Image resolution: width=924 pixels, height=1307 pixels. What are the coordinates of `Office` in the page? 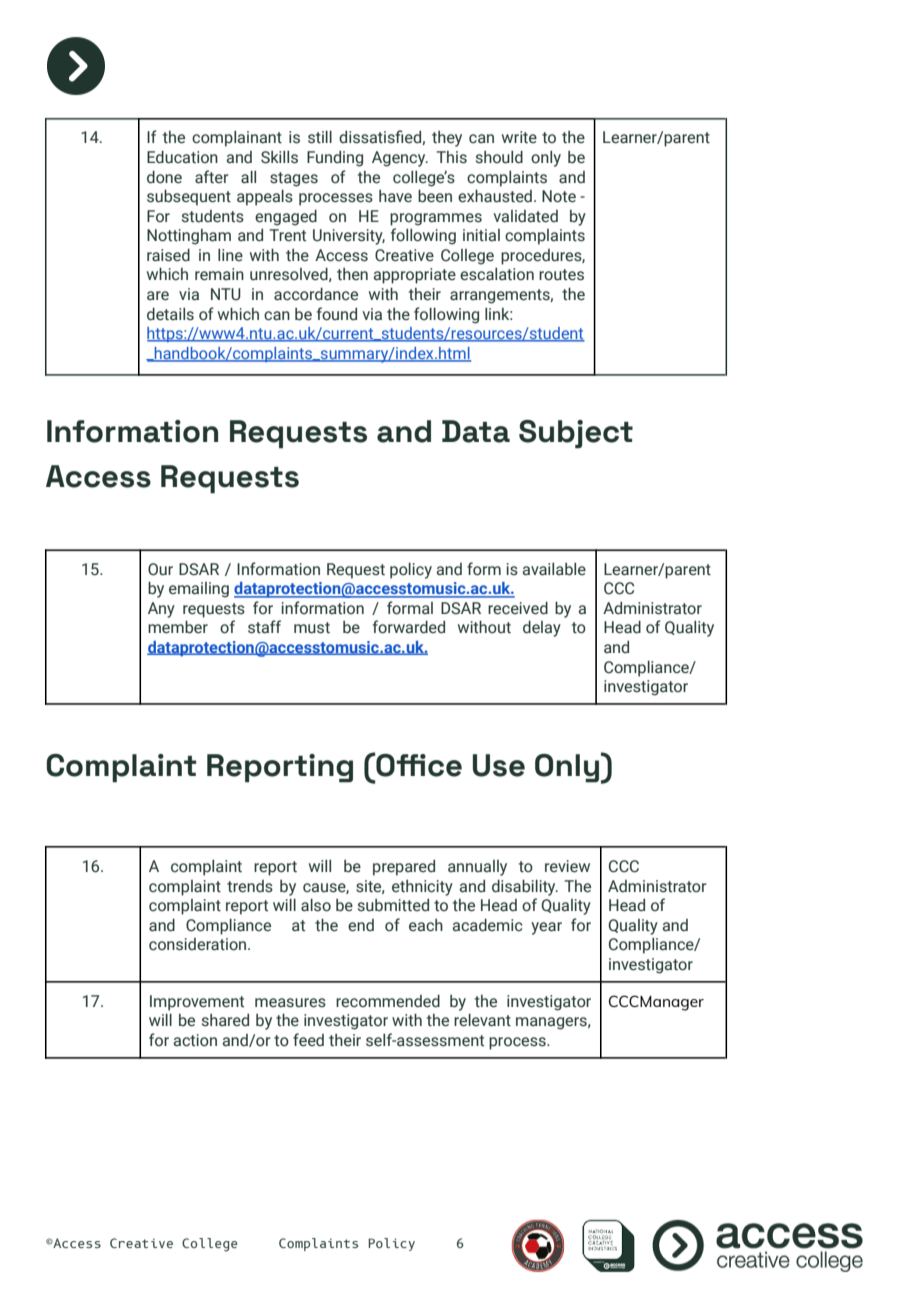 It's located at (418, 764).
